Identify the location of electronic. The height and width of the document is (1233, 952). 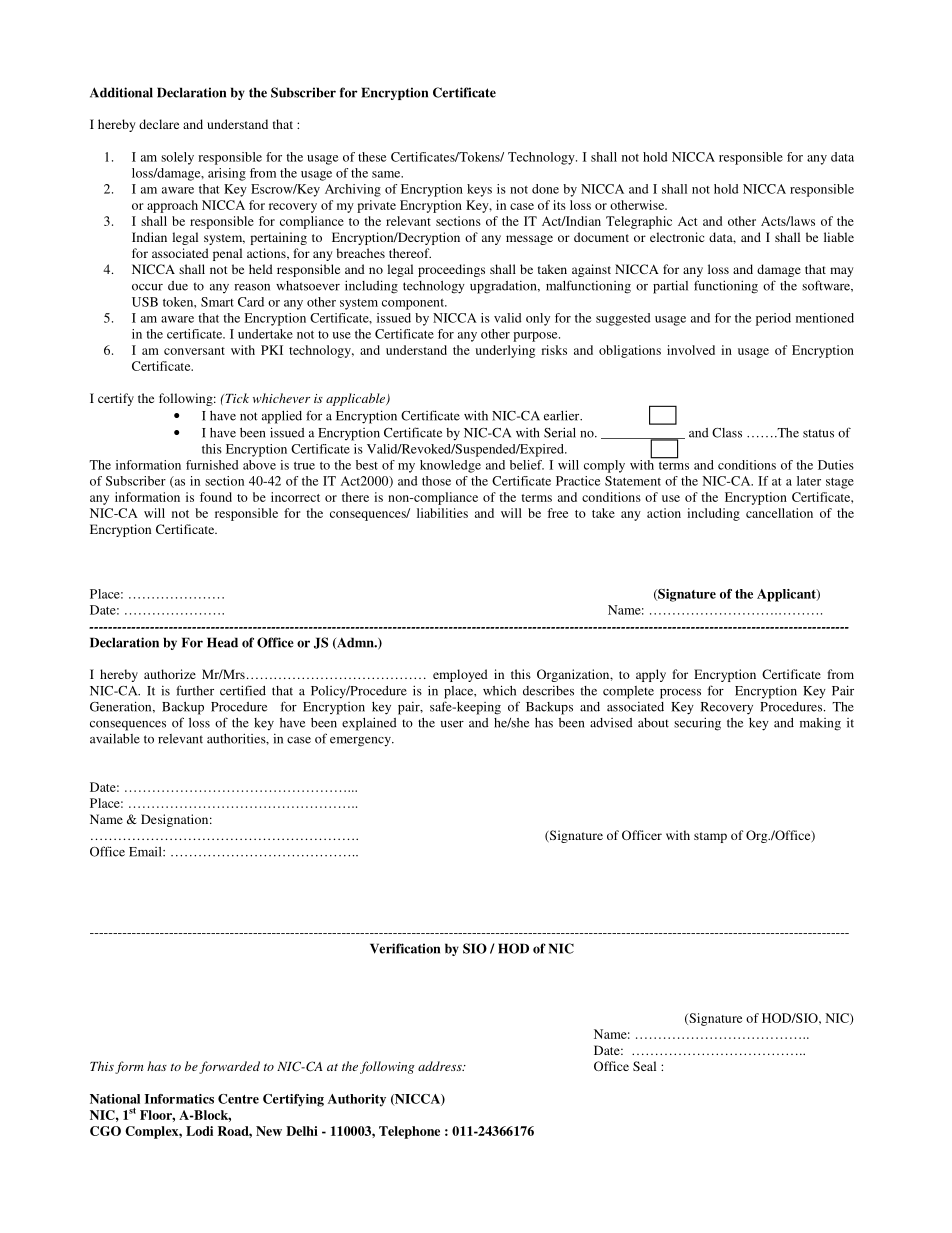
(677, 237).
